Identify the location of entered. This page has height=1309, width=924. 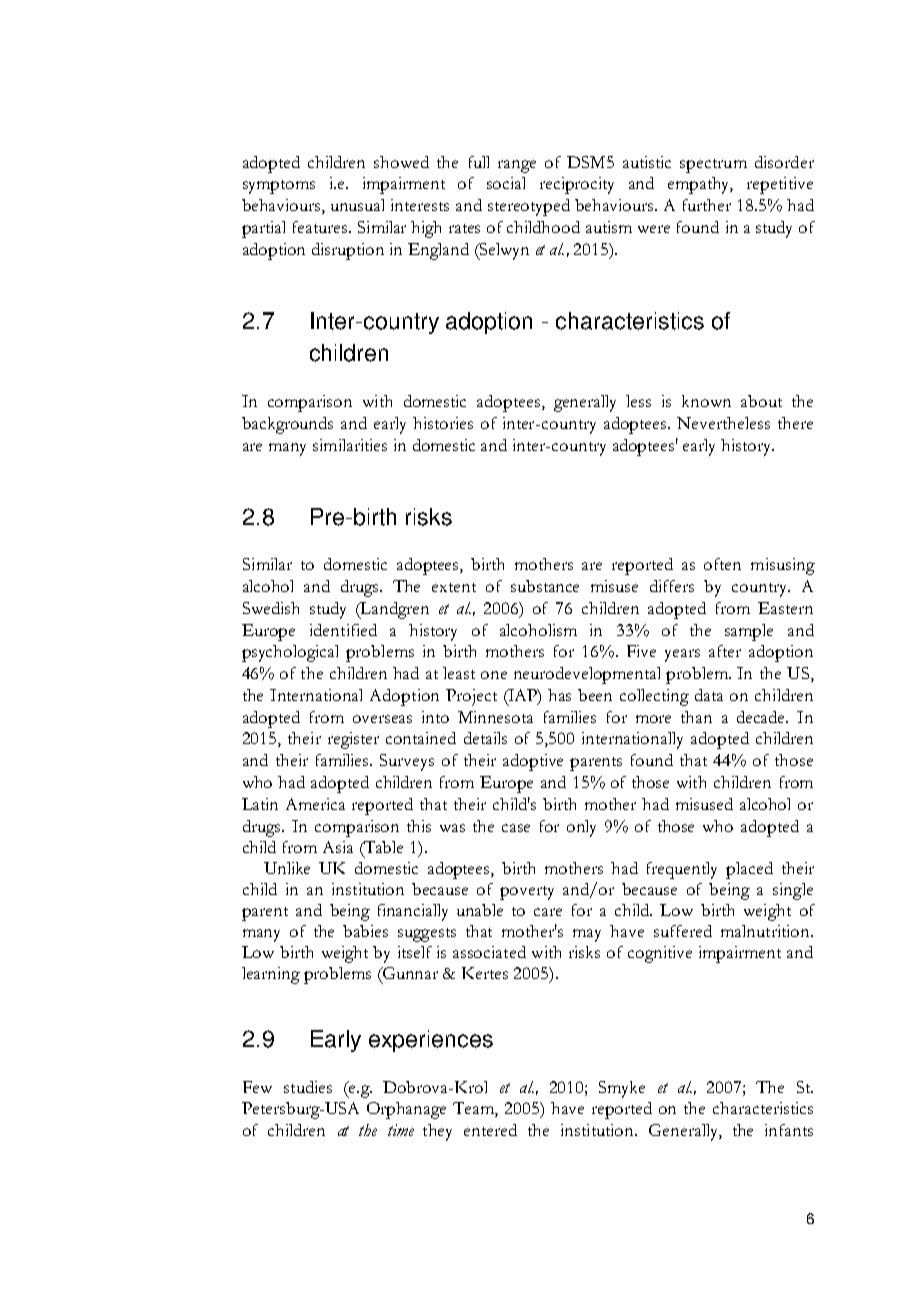
(490, 1130).
